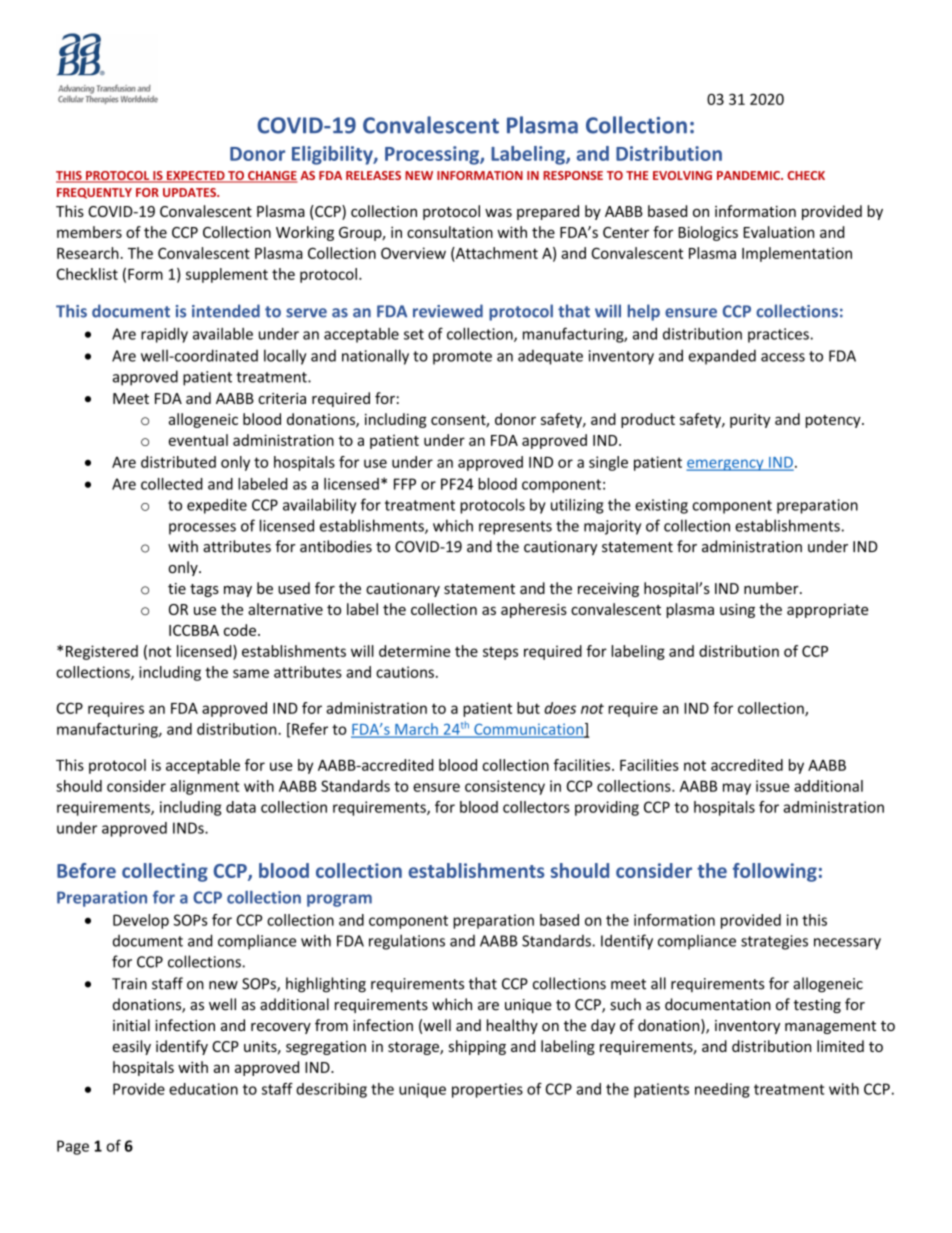 The height and width of the image is (1233, 952). Describe the element at coordinates (190, 192) in the image. I see `UPDATES` at that location.
